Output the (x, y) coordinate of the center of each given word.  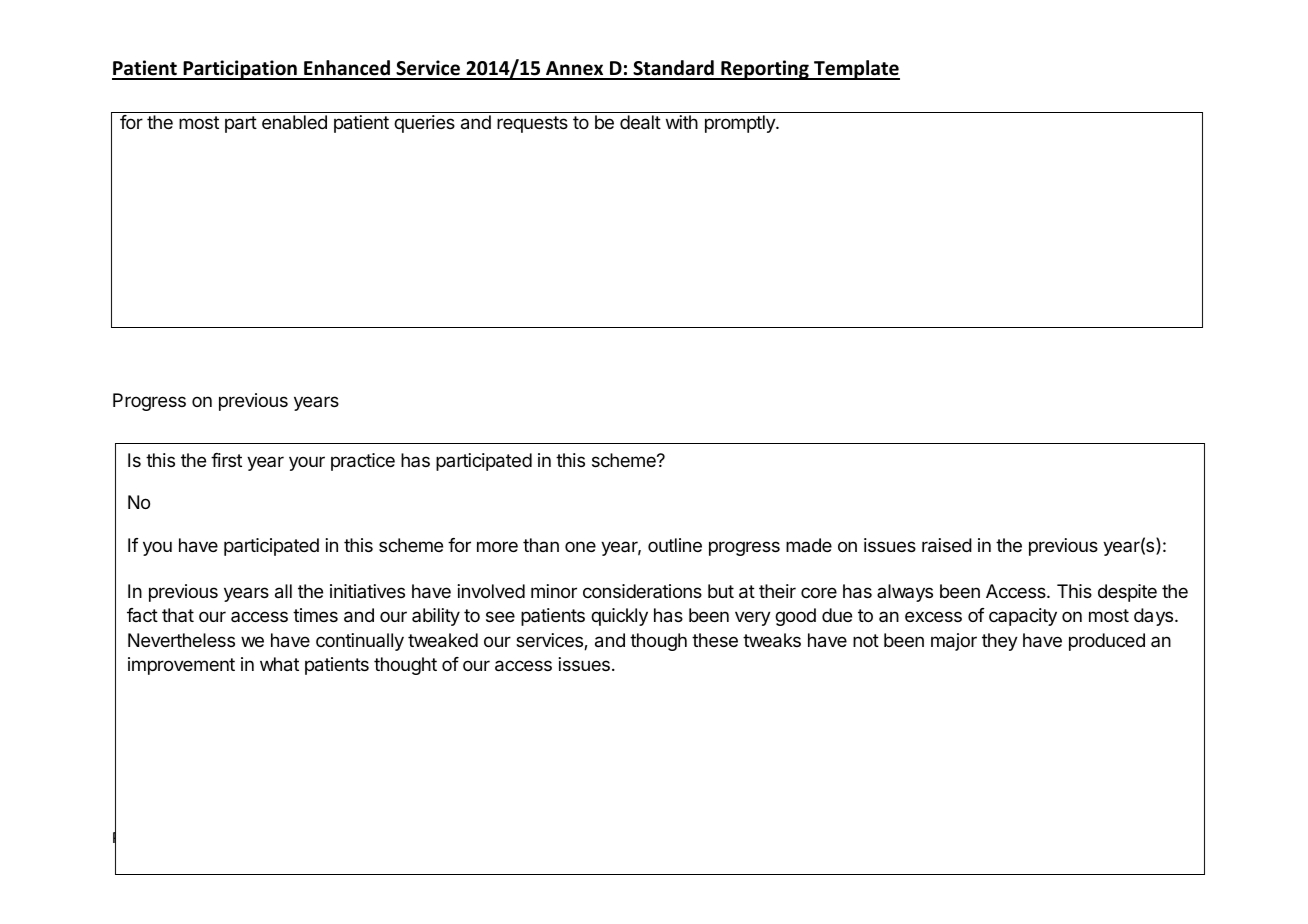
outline (675, 545)
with (682, 122)
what (279, 664)
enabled (294, 122)
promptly (741, 124)
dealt (640, 122)
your (307, 463)
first (226, 460)
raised (947, 545)
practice (363, 462)
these (715, 640)
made (809, 545)
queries (424, 124)
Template (856, 70)
